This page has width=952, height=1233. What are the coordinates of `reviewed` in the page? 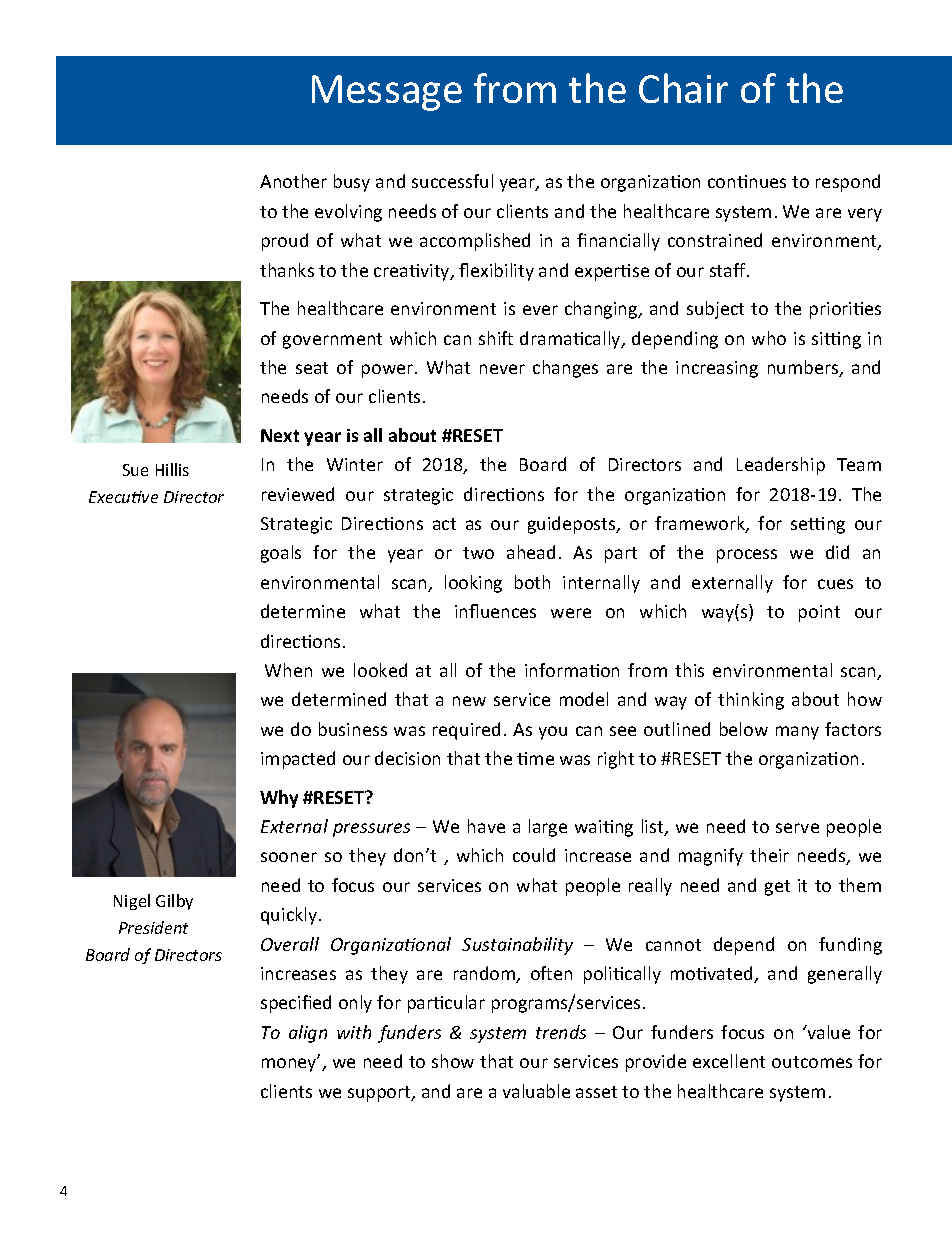 It's located at (298, 494).
